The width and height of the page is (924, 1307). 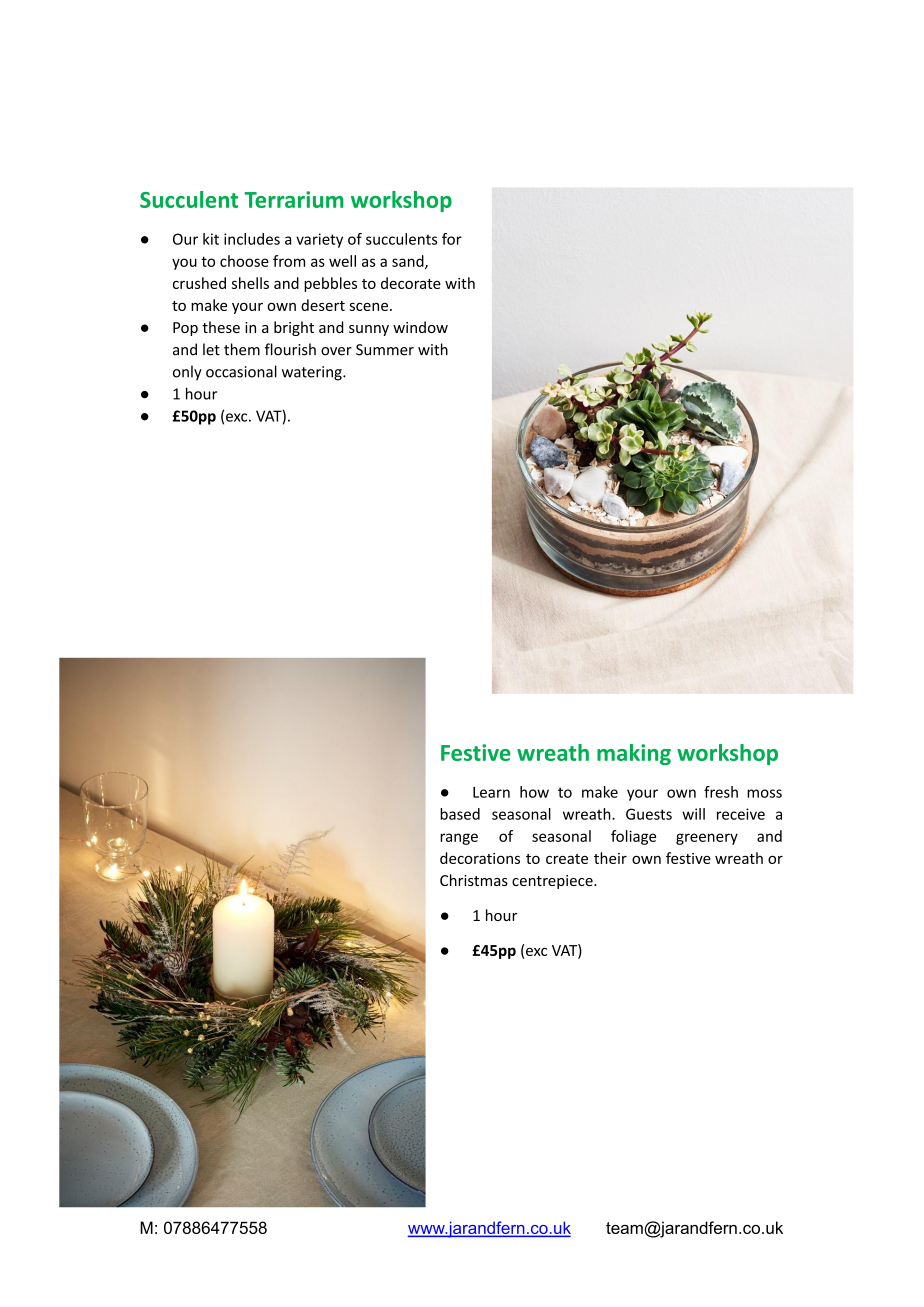 What do you see at coordinates (252, 239) in the page?
I see `includes` at bounding box center [252, 239].
